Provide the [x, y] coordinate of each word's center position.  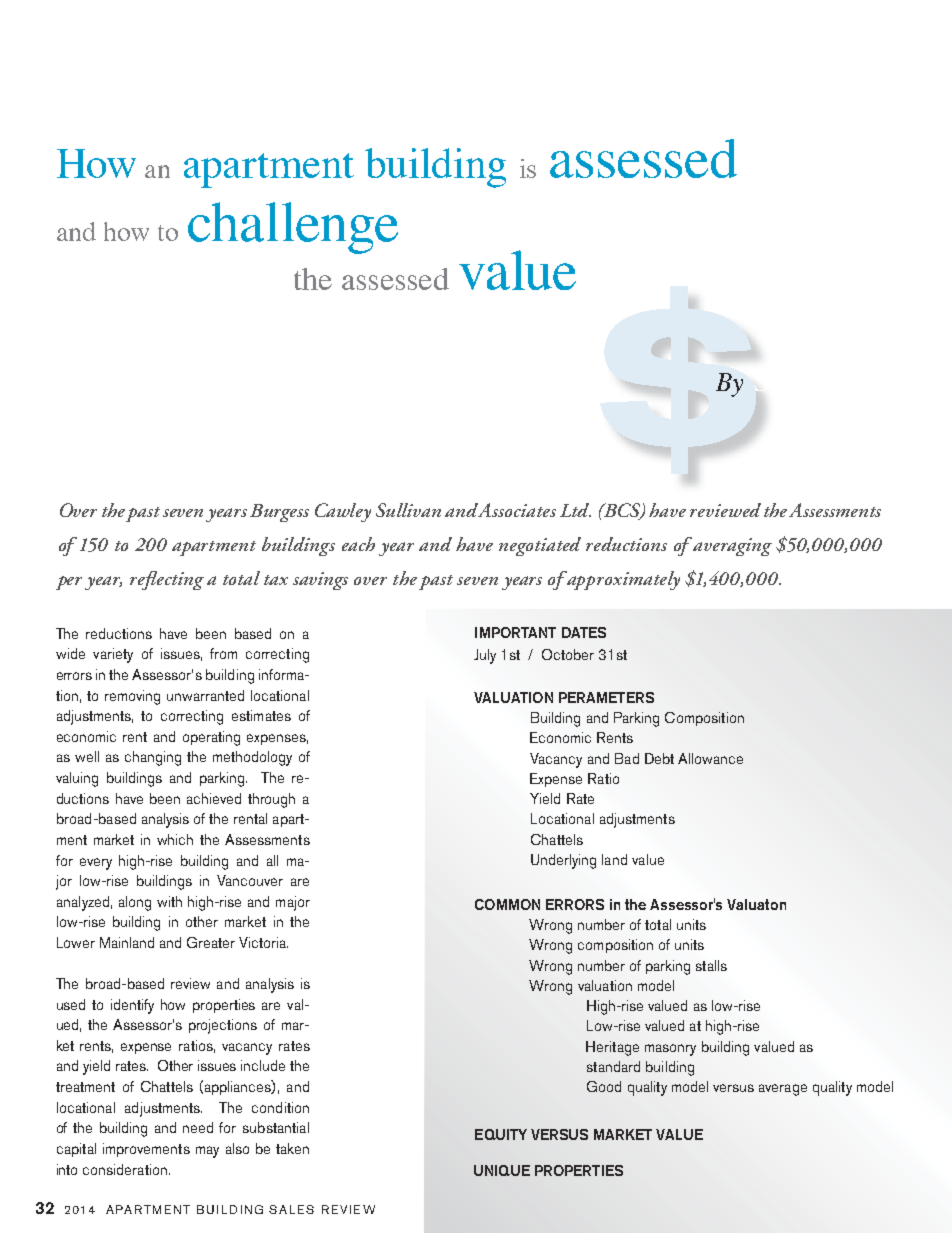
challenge [293, 228]
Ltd [575, 510]
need [198, 1127]
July [485, 656]
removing [132, 697]
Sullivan [408, 510]
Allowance [710, 758]
